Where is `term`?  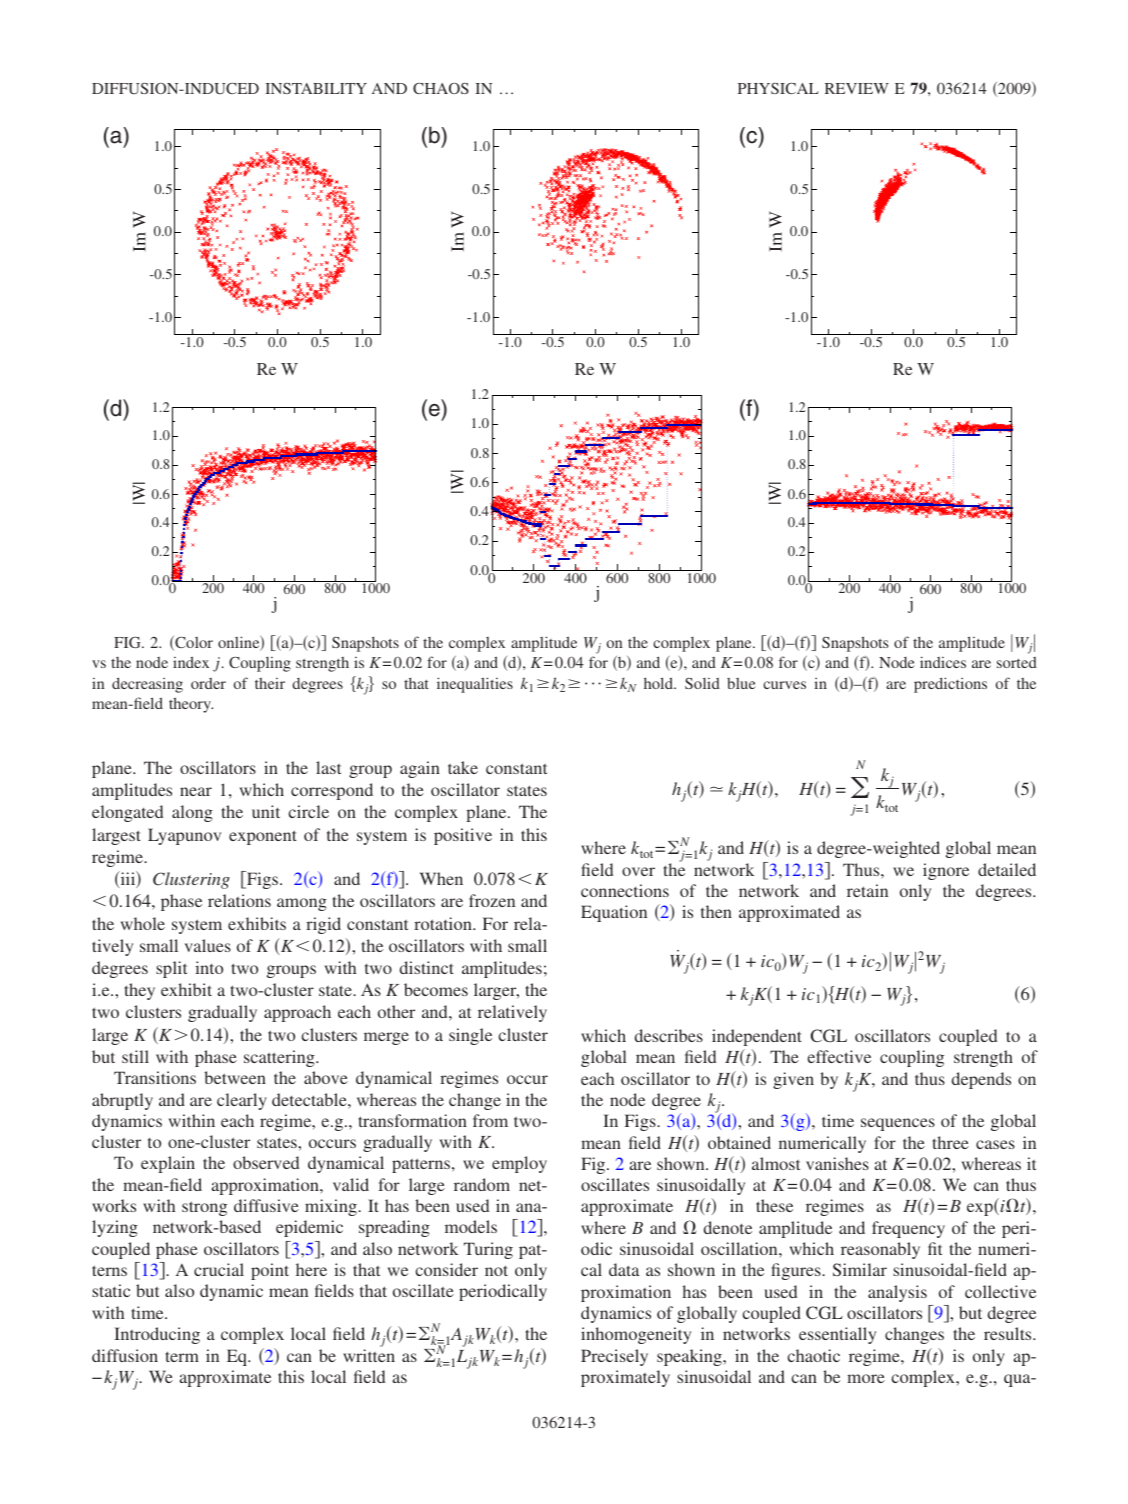 term is located at coordinates (182, 1356).
